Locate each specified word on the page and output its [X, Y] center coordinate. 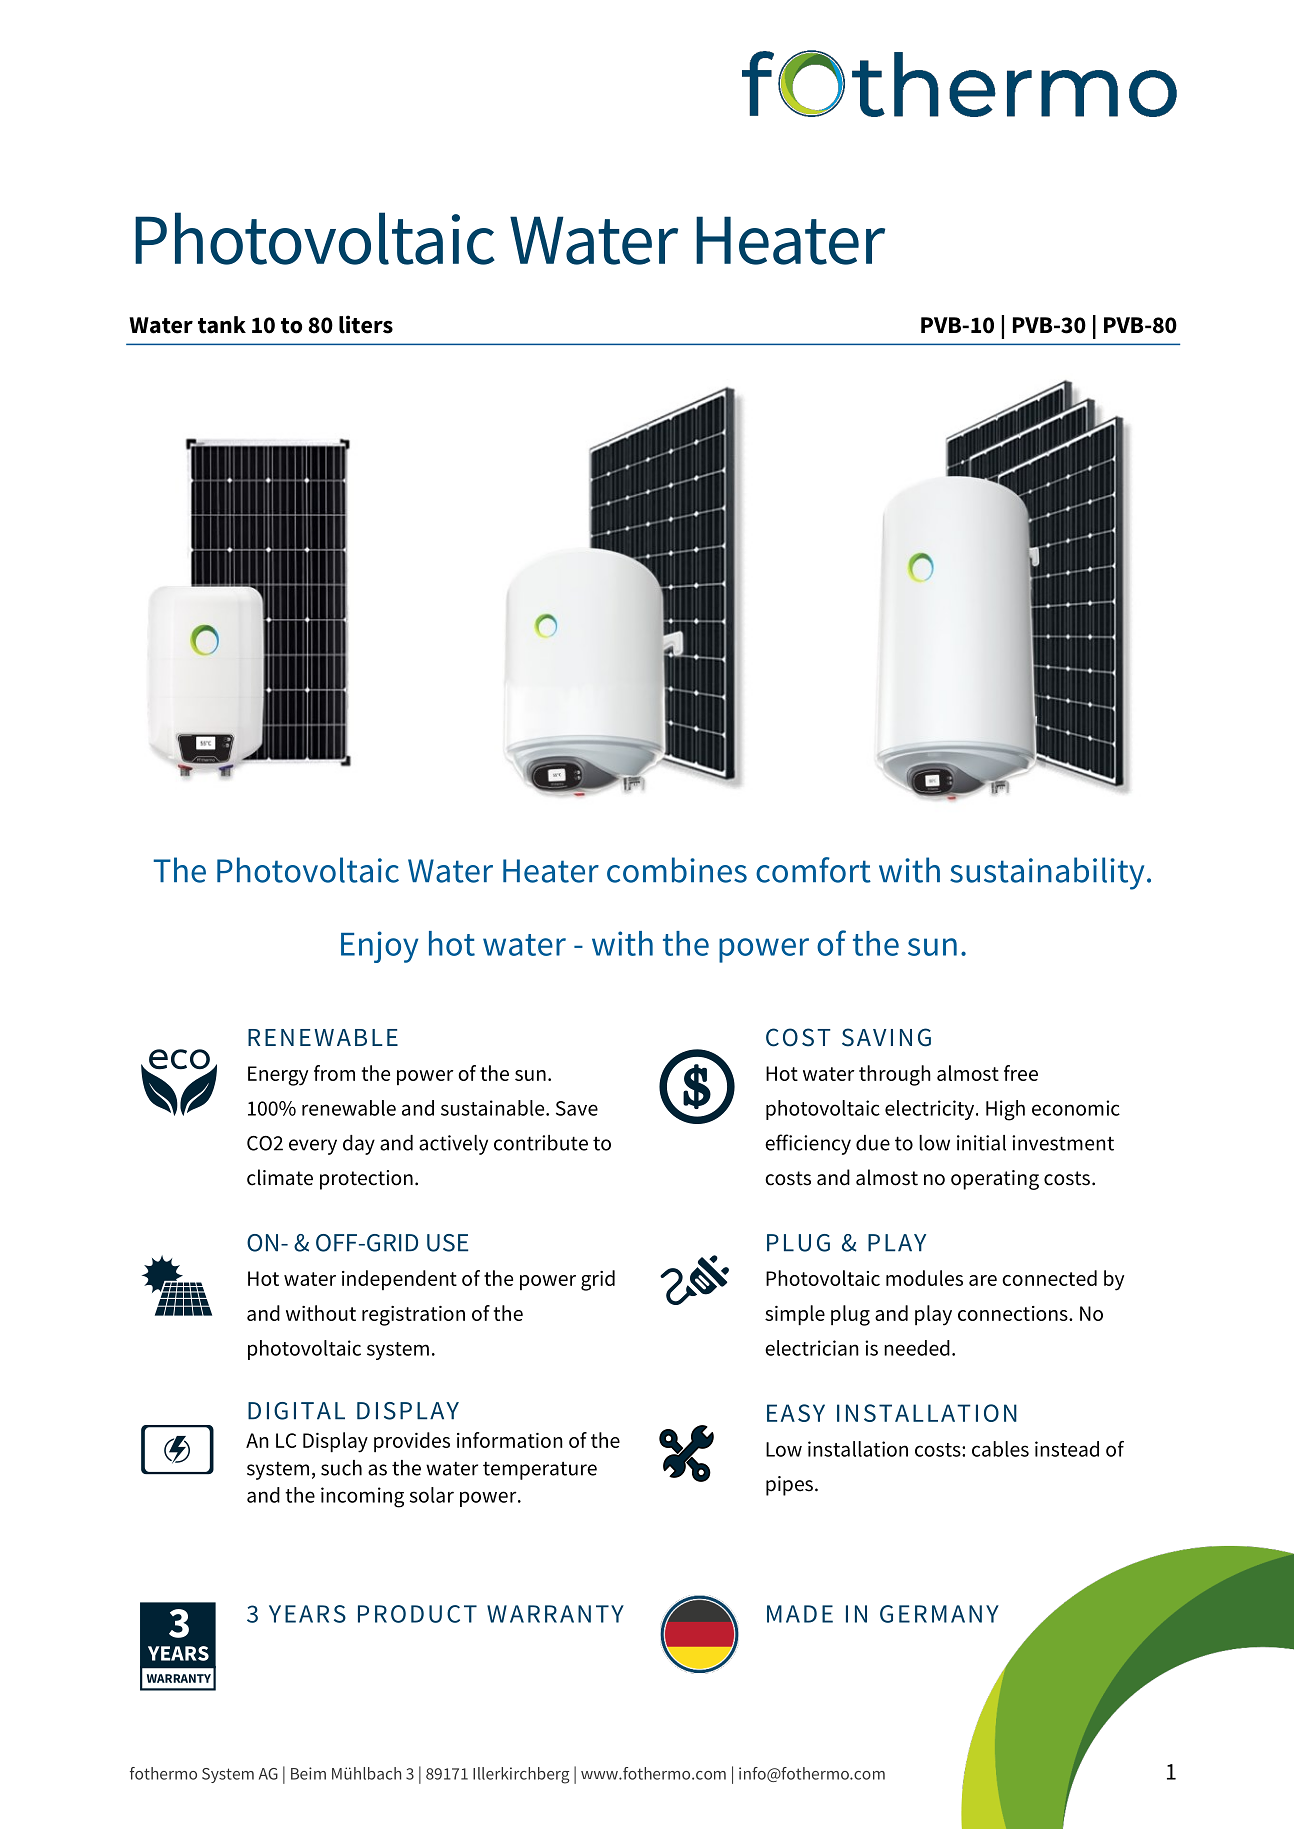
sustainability [1047, 873]
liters [366, 324]
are [983, 1280]
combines [677, 870]
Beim [308, 1773]
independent [399, 1280]
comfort [813, 870]
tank [222, 325]
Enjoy [379, 947]
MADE [800, 1614]
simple [795, 1315]
